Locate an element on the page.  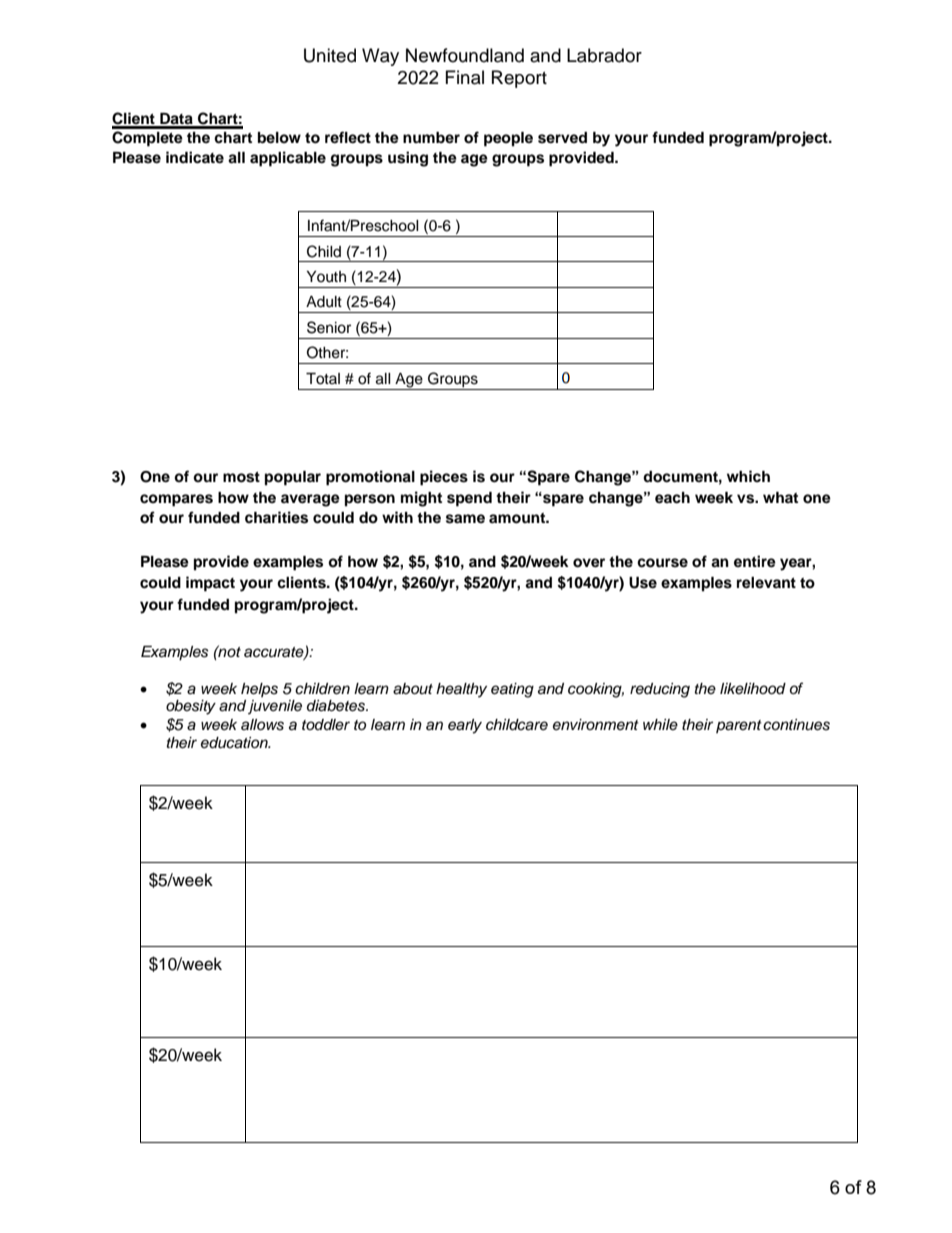
which is located at coordinates (748, 476).
